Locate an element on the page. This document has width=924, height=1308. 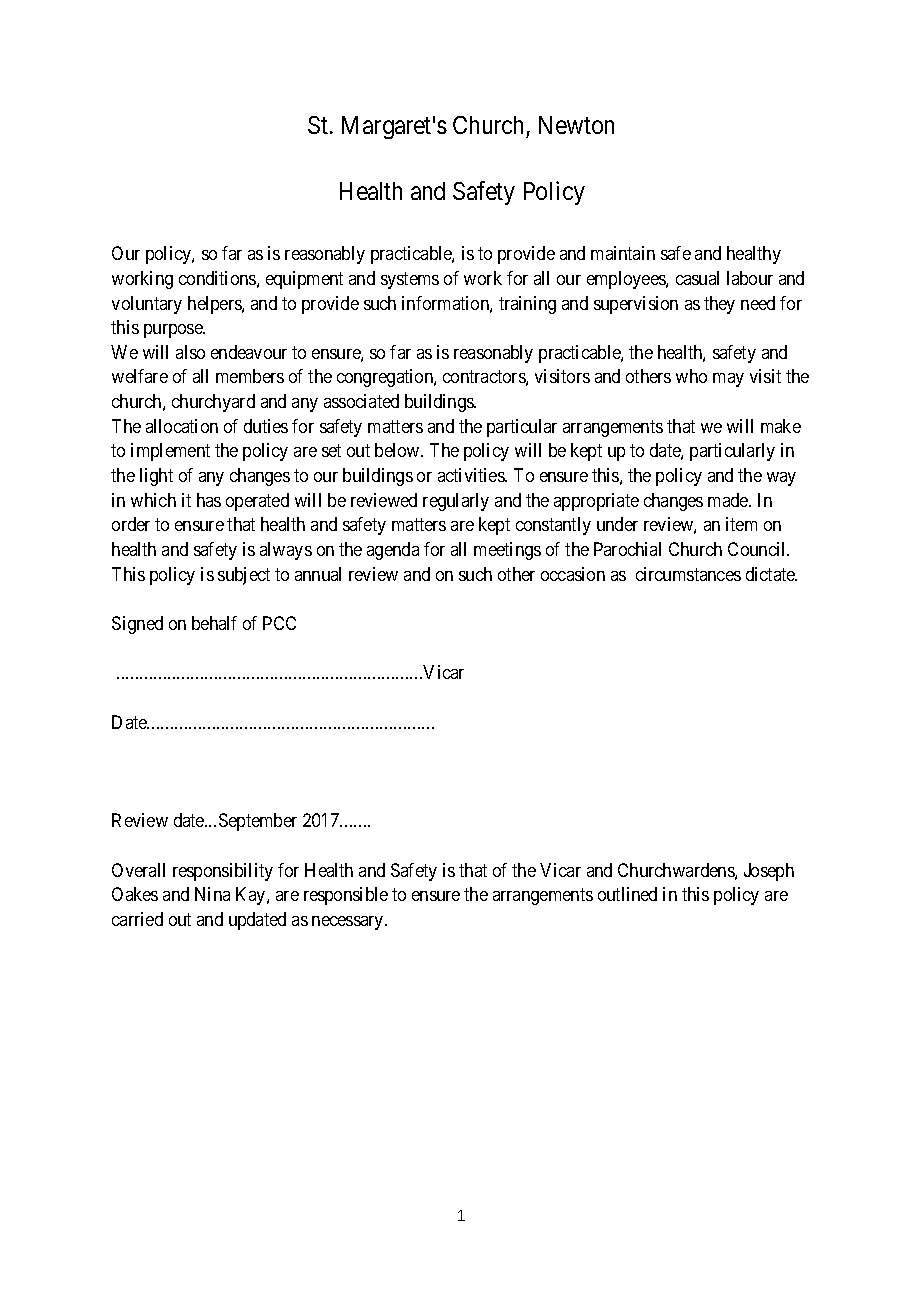
implement is located at coordinates (170, 452).
